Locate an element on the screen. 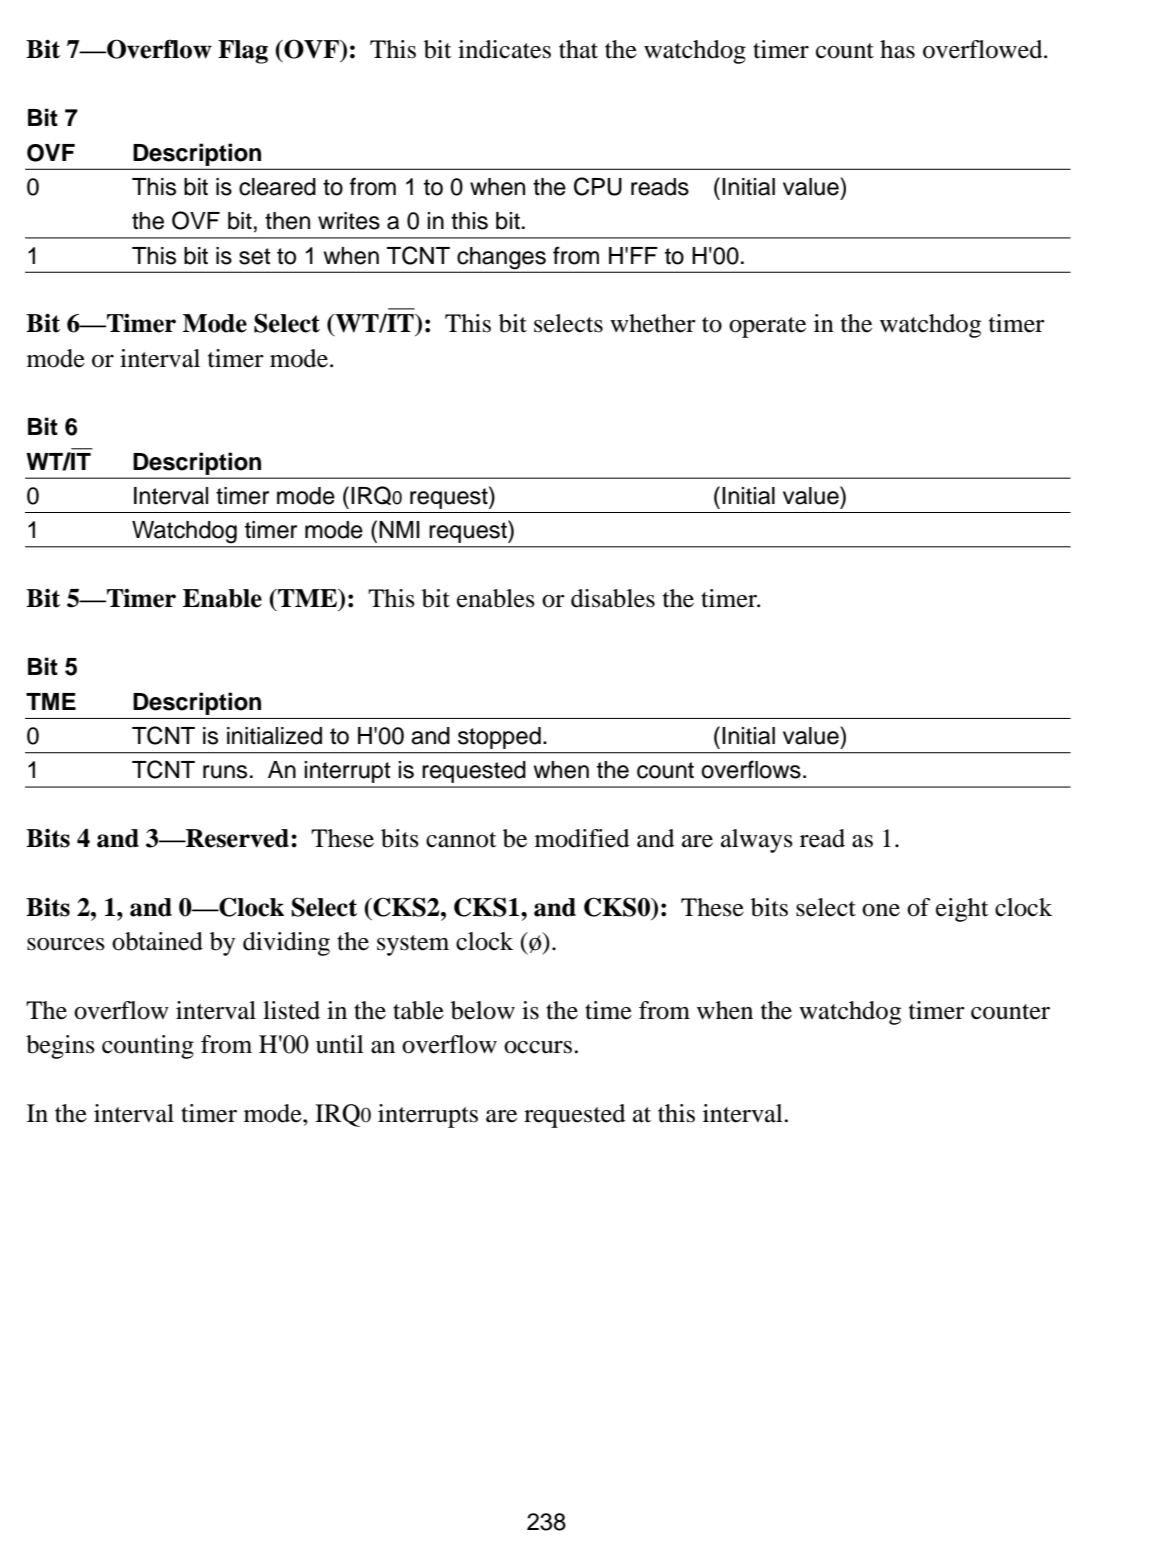 The height and width of the screenshot is (1555, 1159). NMI is located at coordinates (399, 529).
